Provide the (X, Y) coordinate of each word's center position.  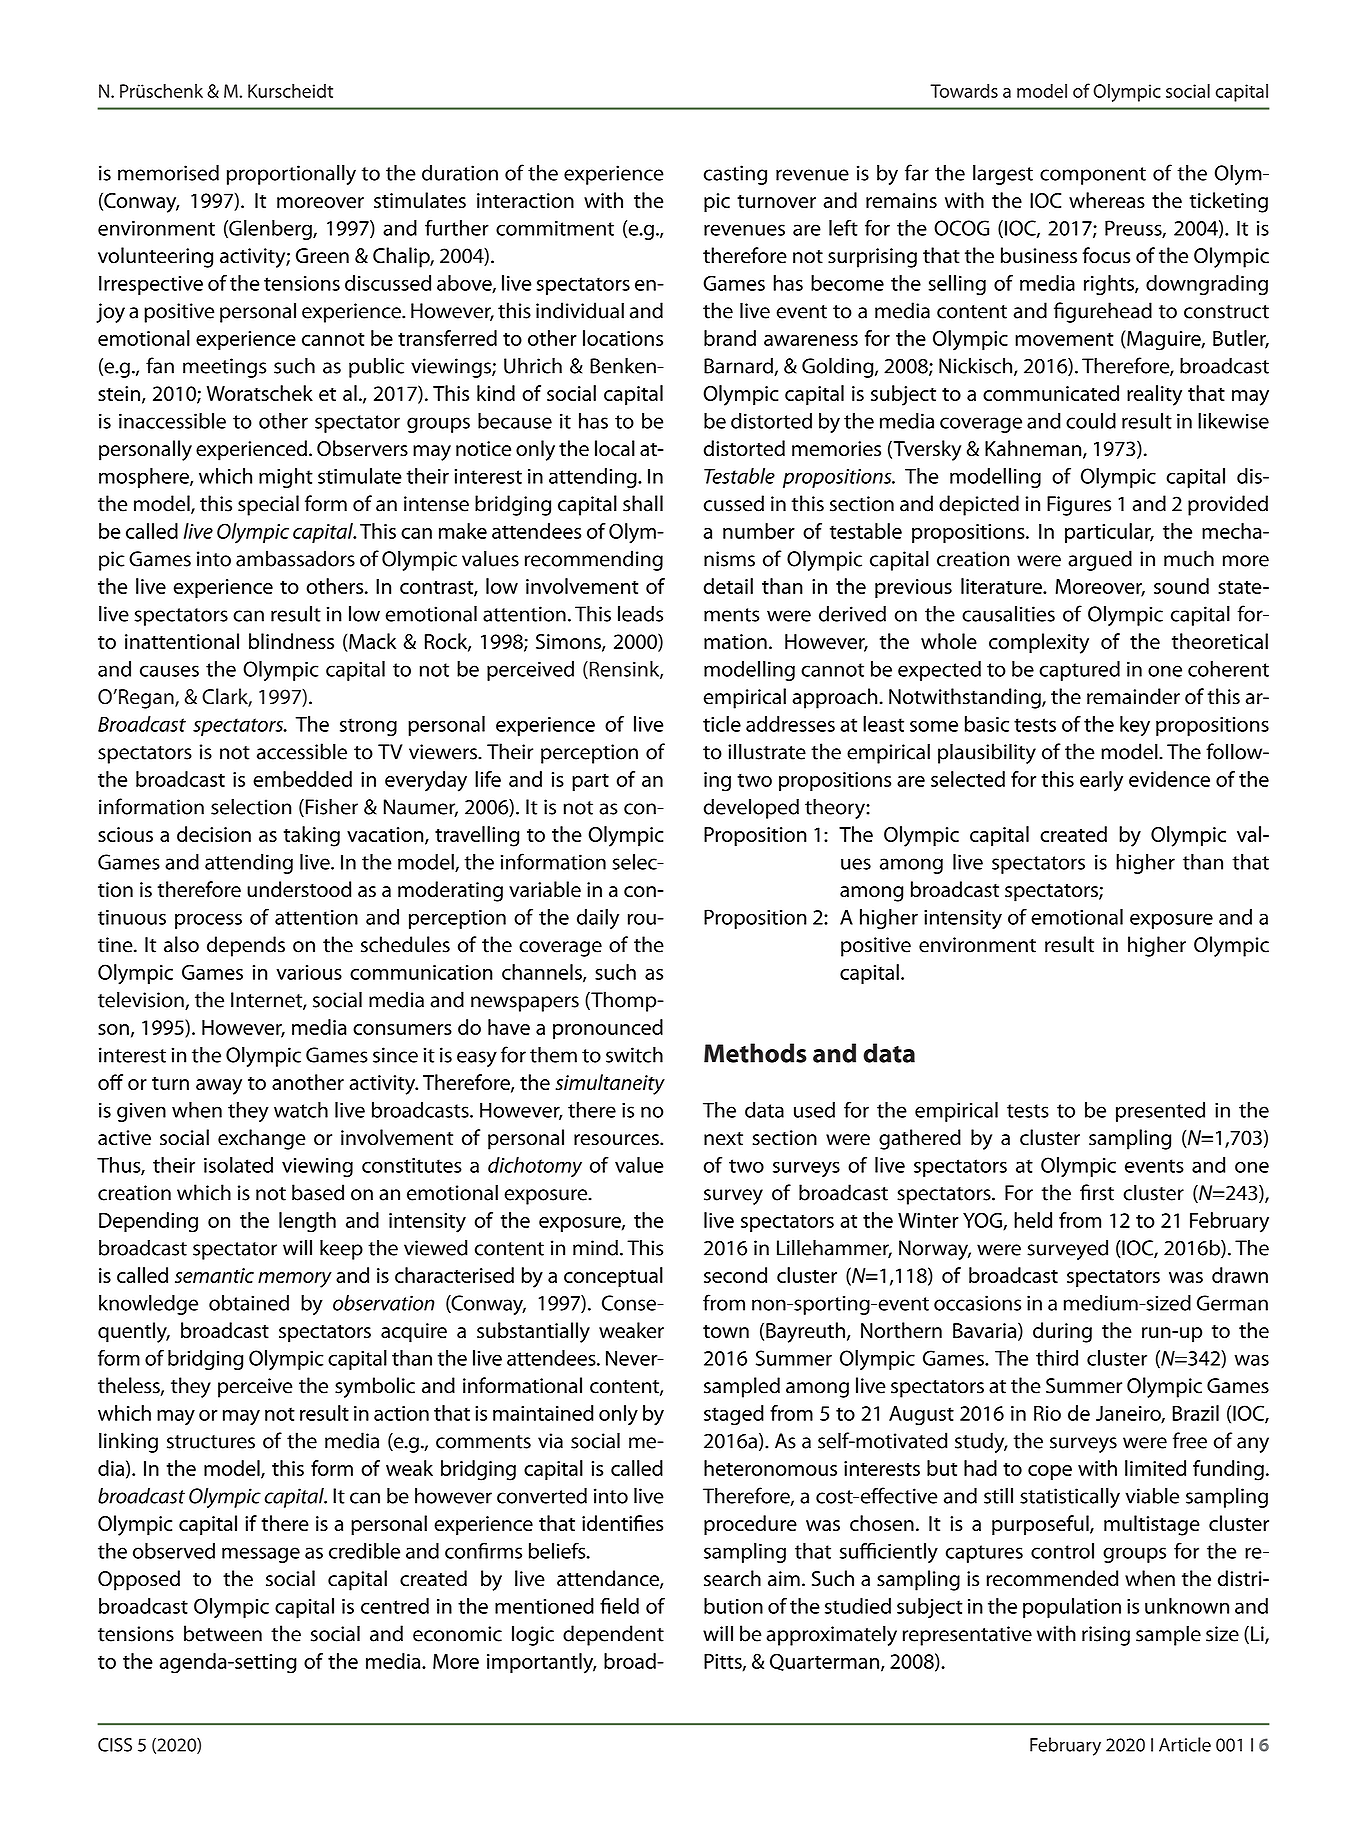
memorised (168, 172)
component (1093, 176)
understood (299, 889)
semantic (214, 1275)
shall (643, 503)
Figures (1079, 506)
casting (735, 175)
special (268, 505)
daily (598, 919)
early (1101, 781)
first (1097, 1192)
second (735, 1275)
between (223, 1633)
